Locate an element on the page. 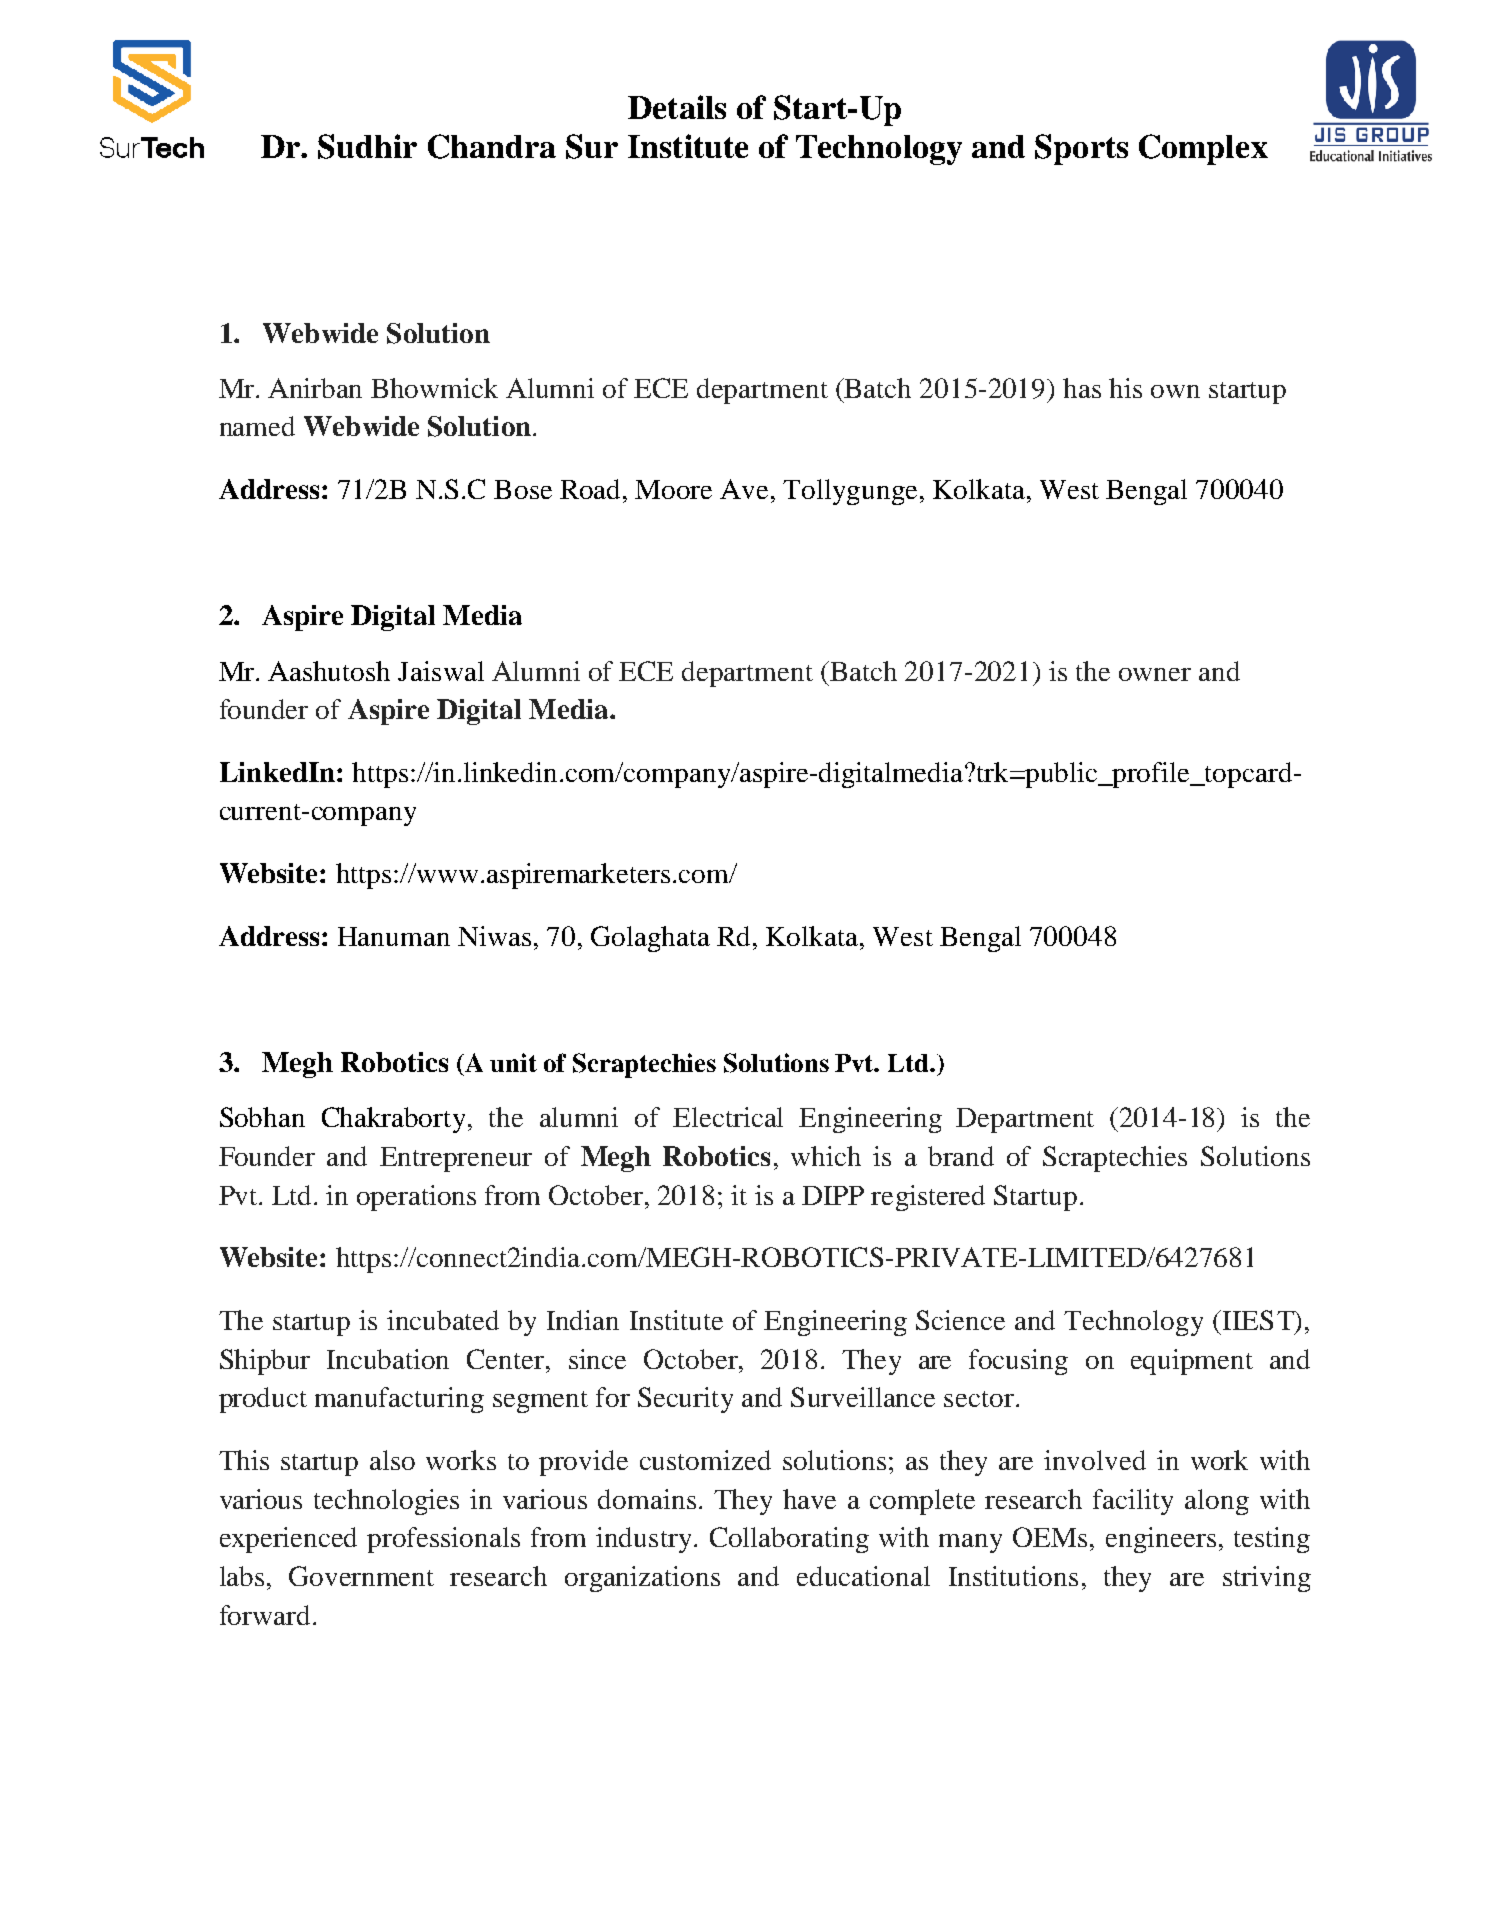  which is located at coordinates (826, 1156).
